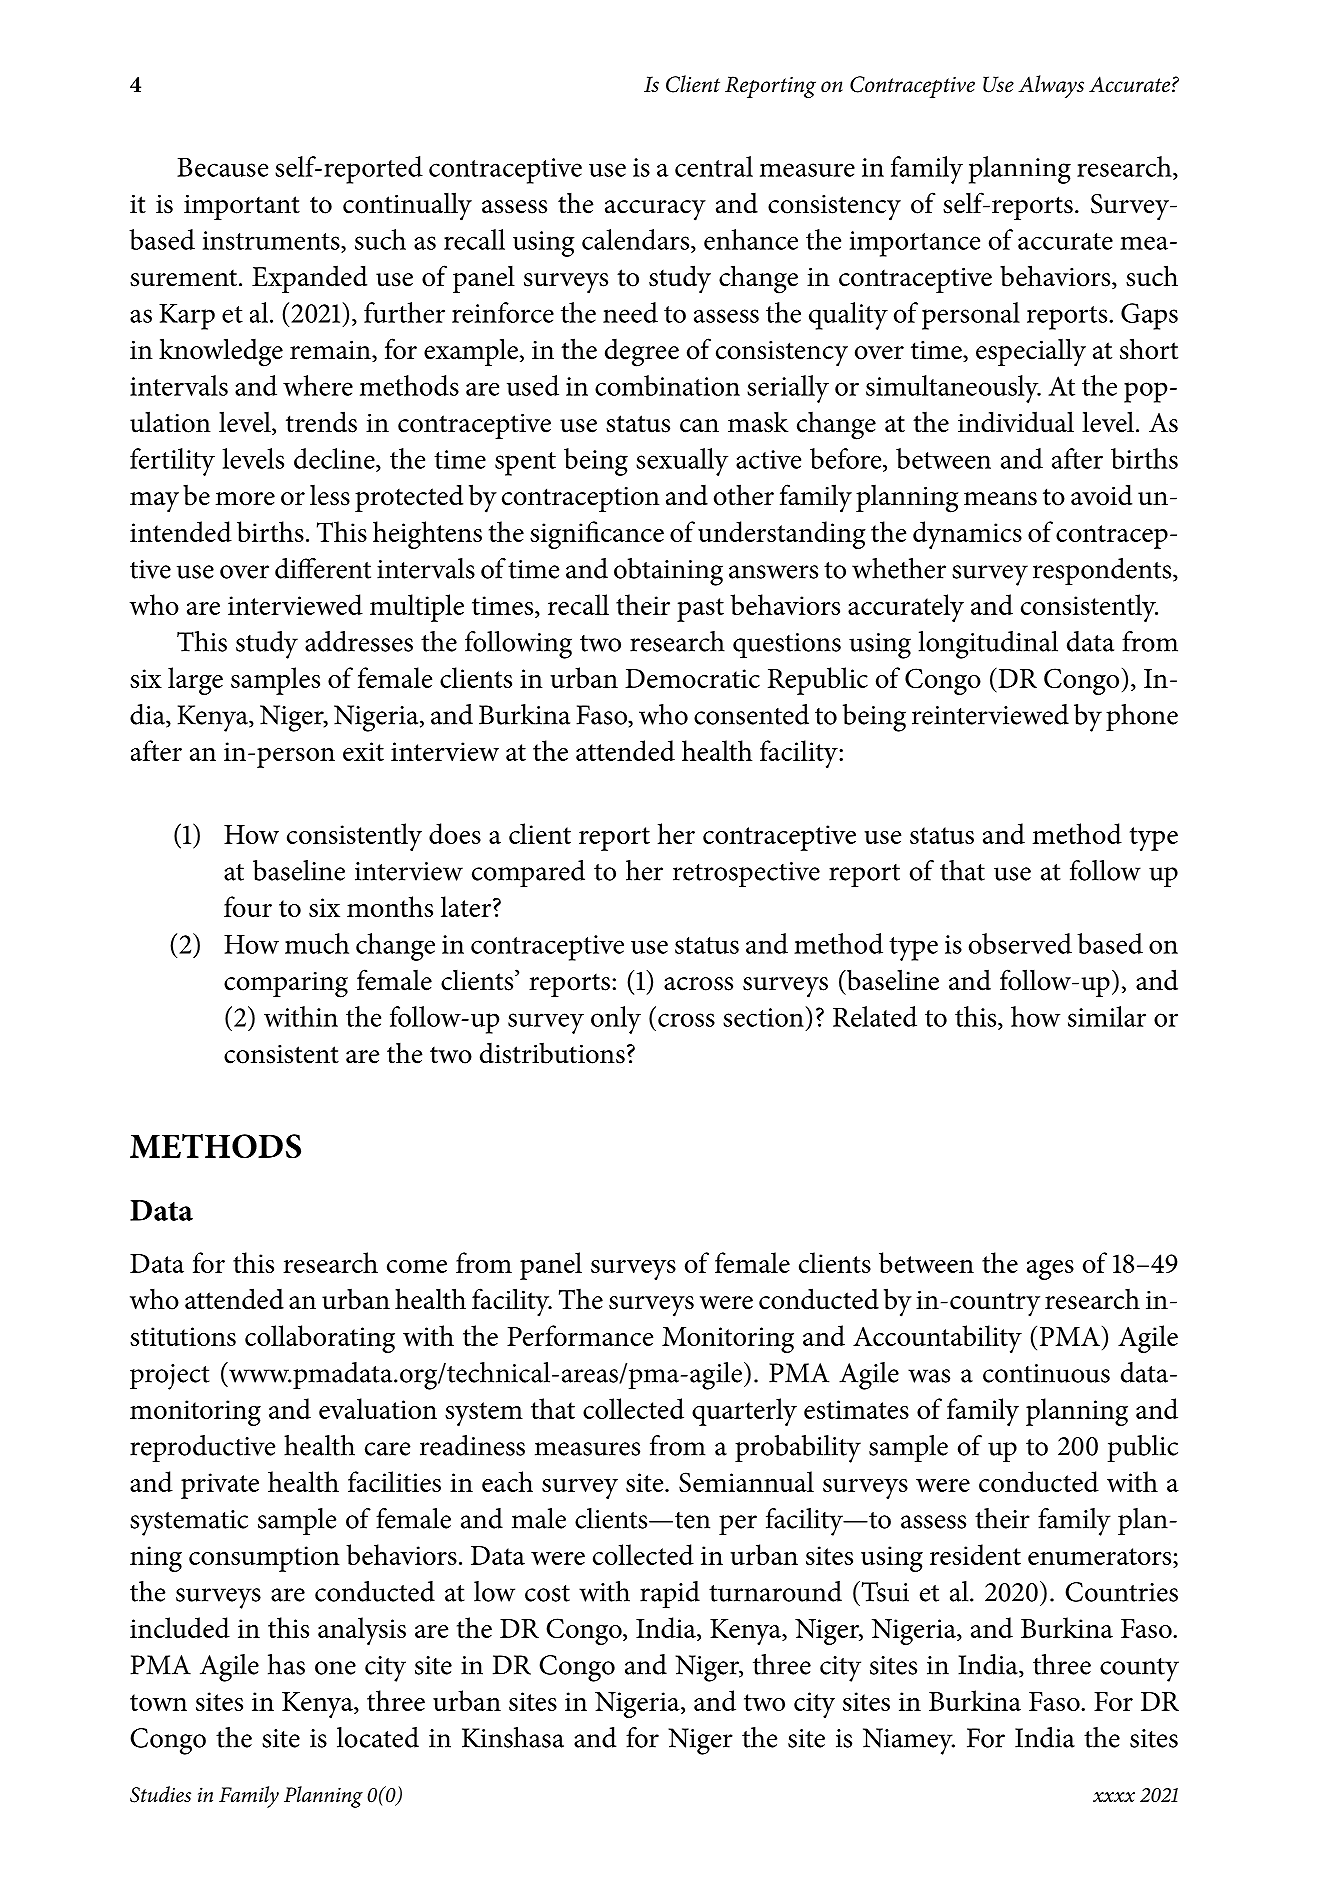 The image size is (1320, 1885). I want to click on located, so click(378, 1737).
